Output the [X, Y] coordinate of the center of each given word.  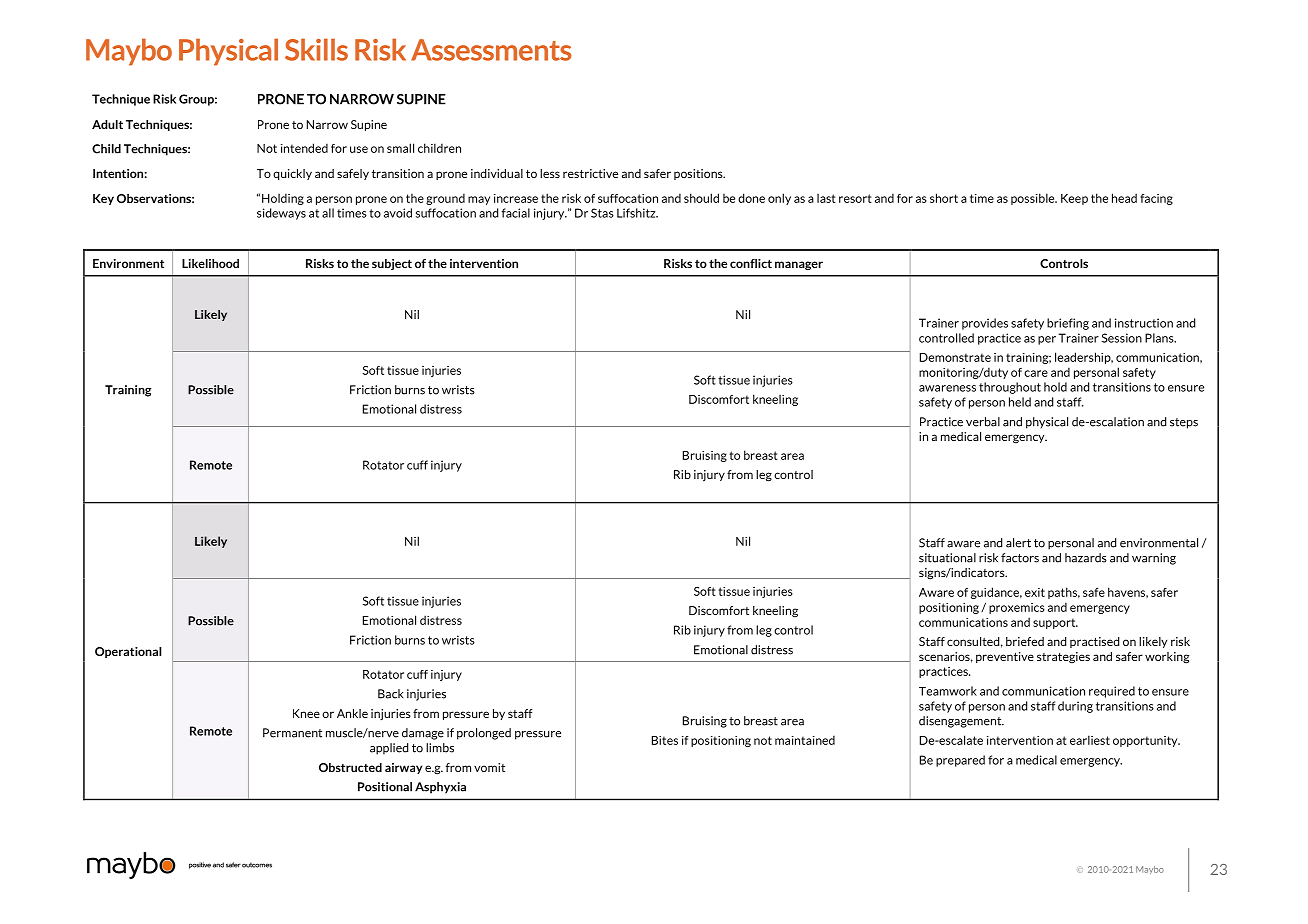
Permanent [292, 733]
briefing [1068, 324]
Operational [128, 652]
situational [947, 558]
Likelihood [210, 263]
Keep [1074, 199]
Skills [316, 49]
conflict [751, 263]
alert [1018, 543]
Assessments [491, 50]
